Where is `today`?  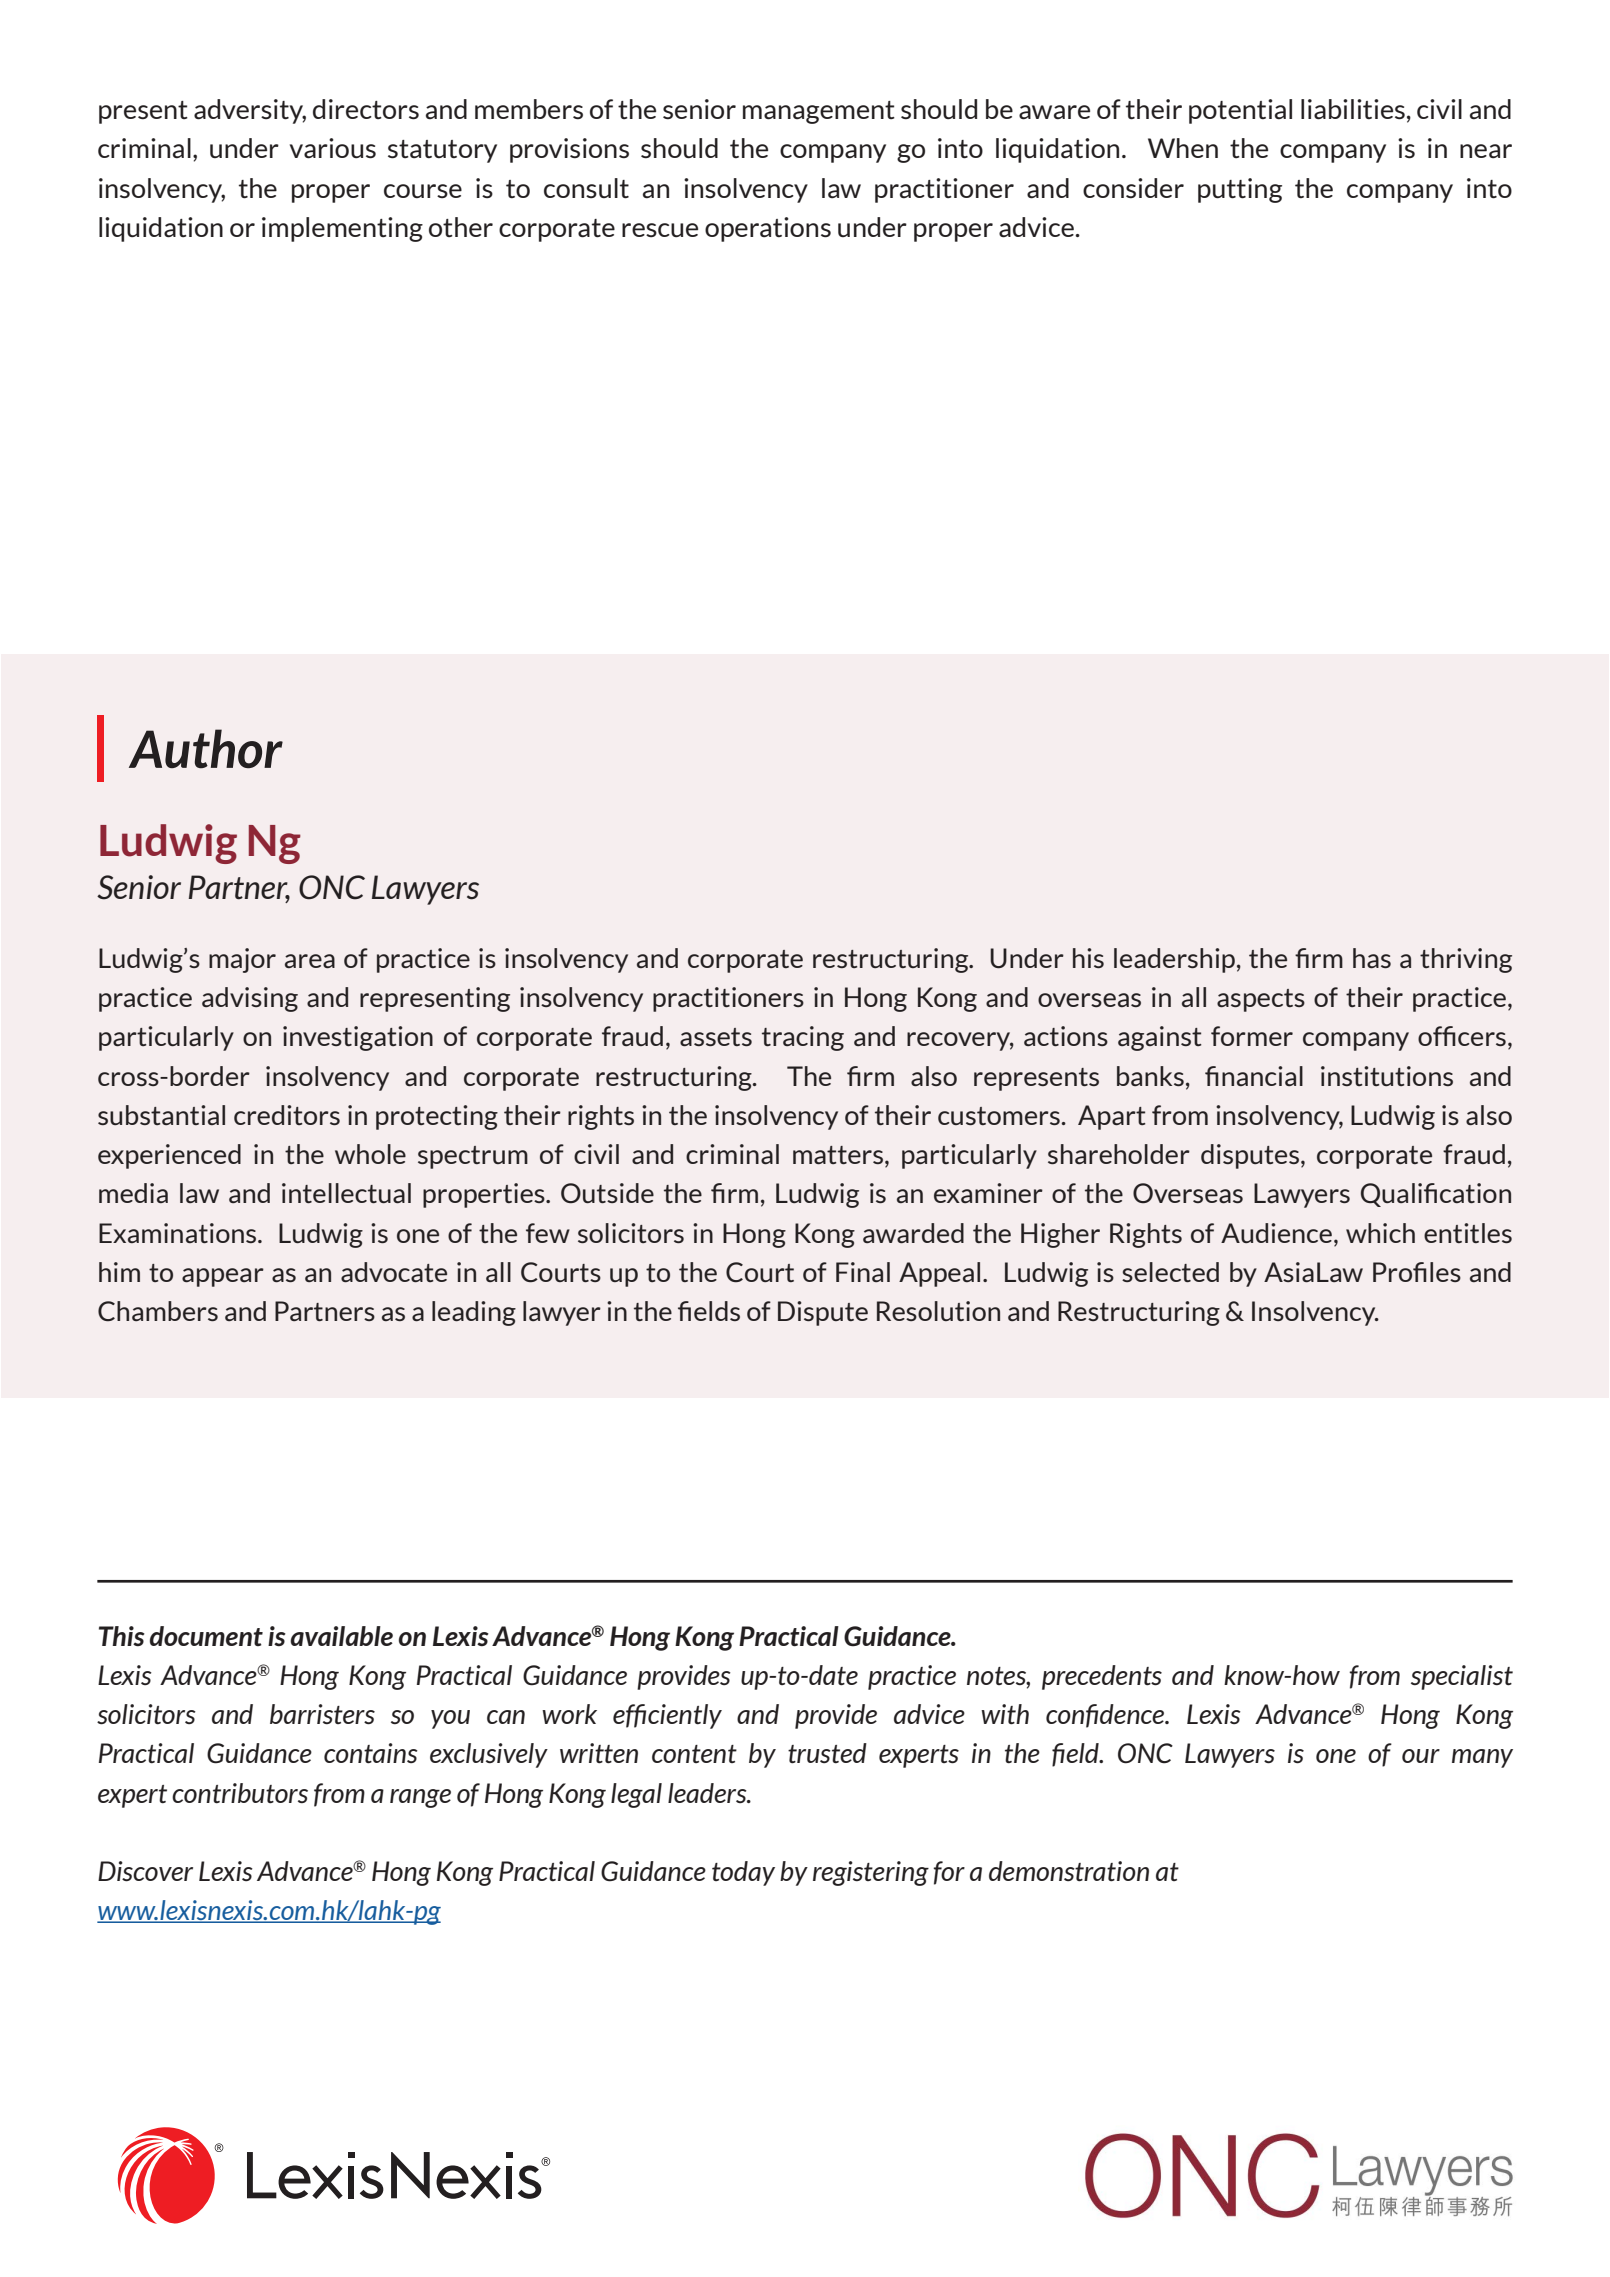
today is located at coordinates (743, 1873).
